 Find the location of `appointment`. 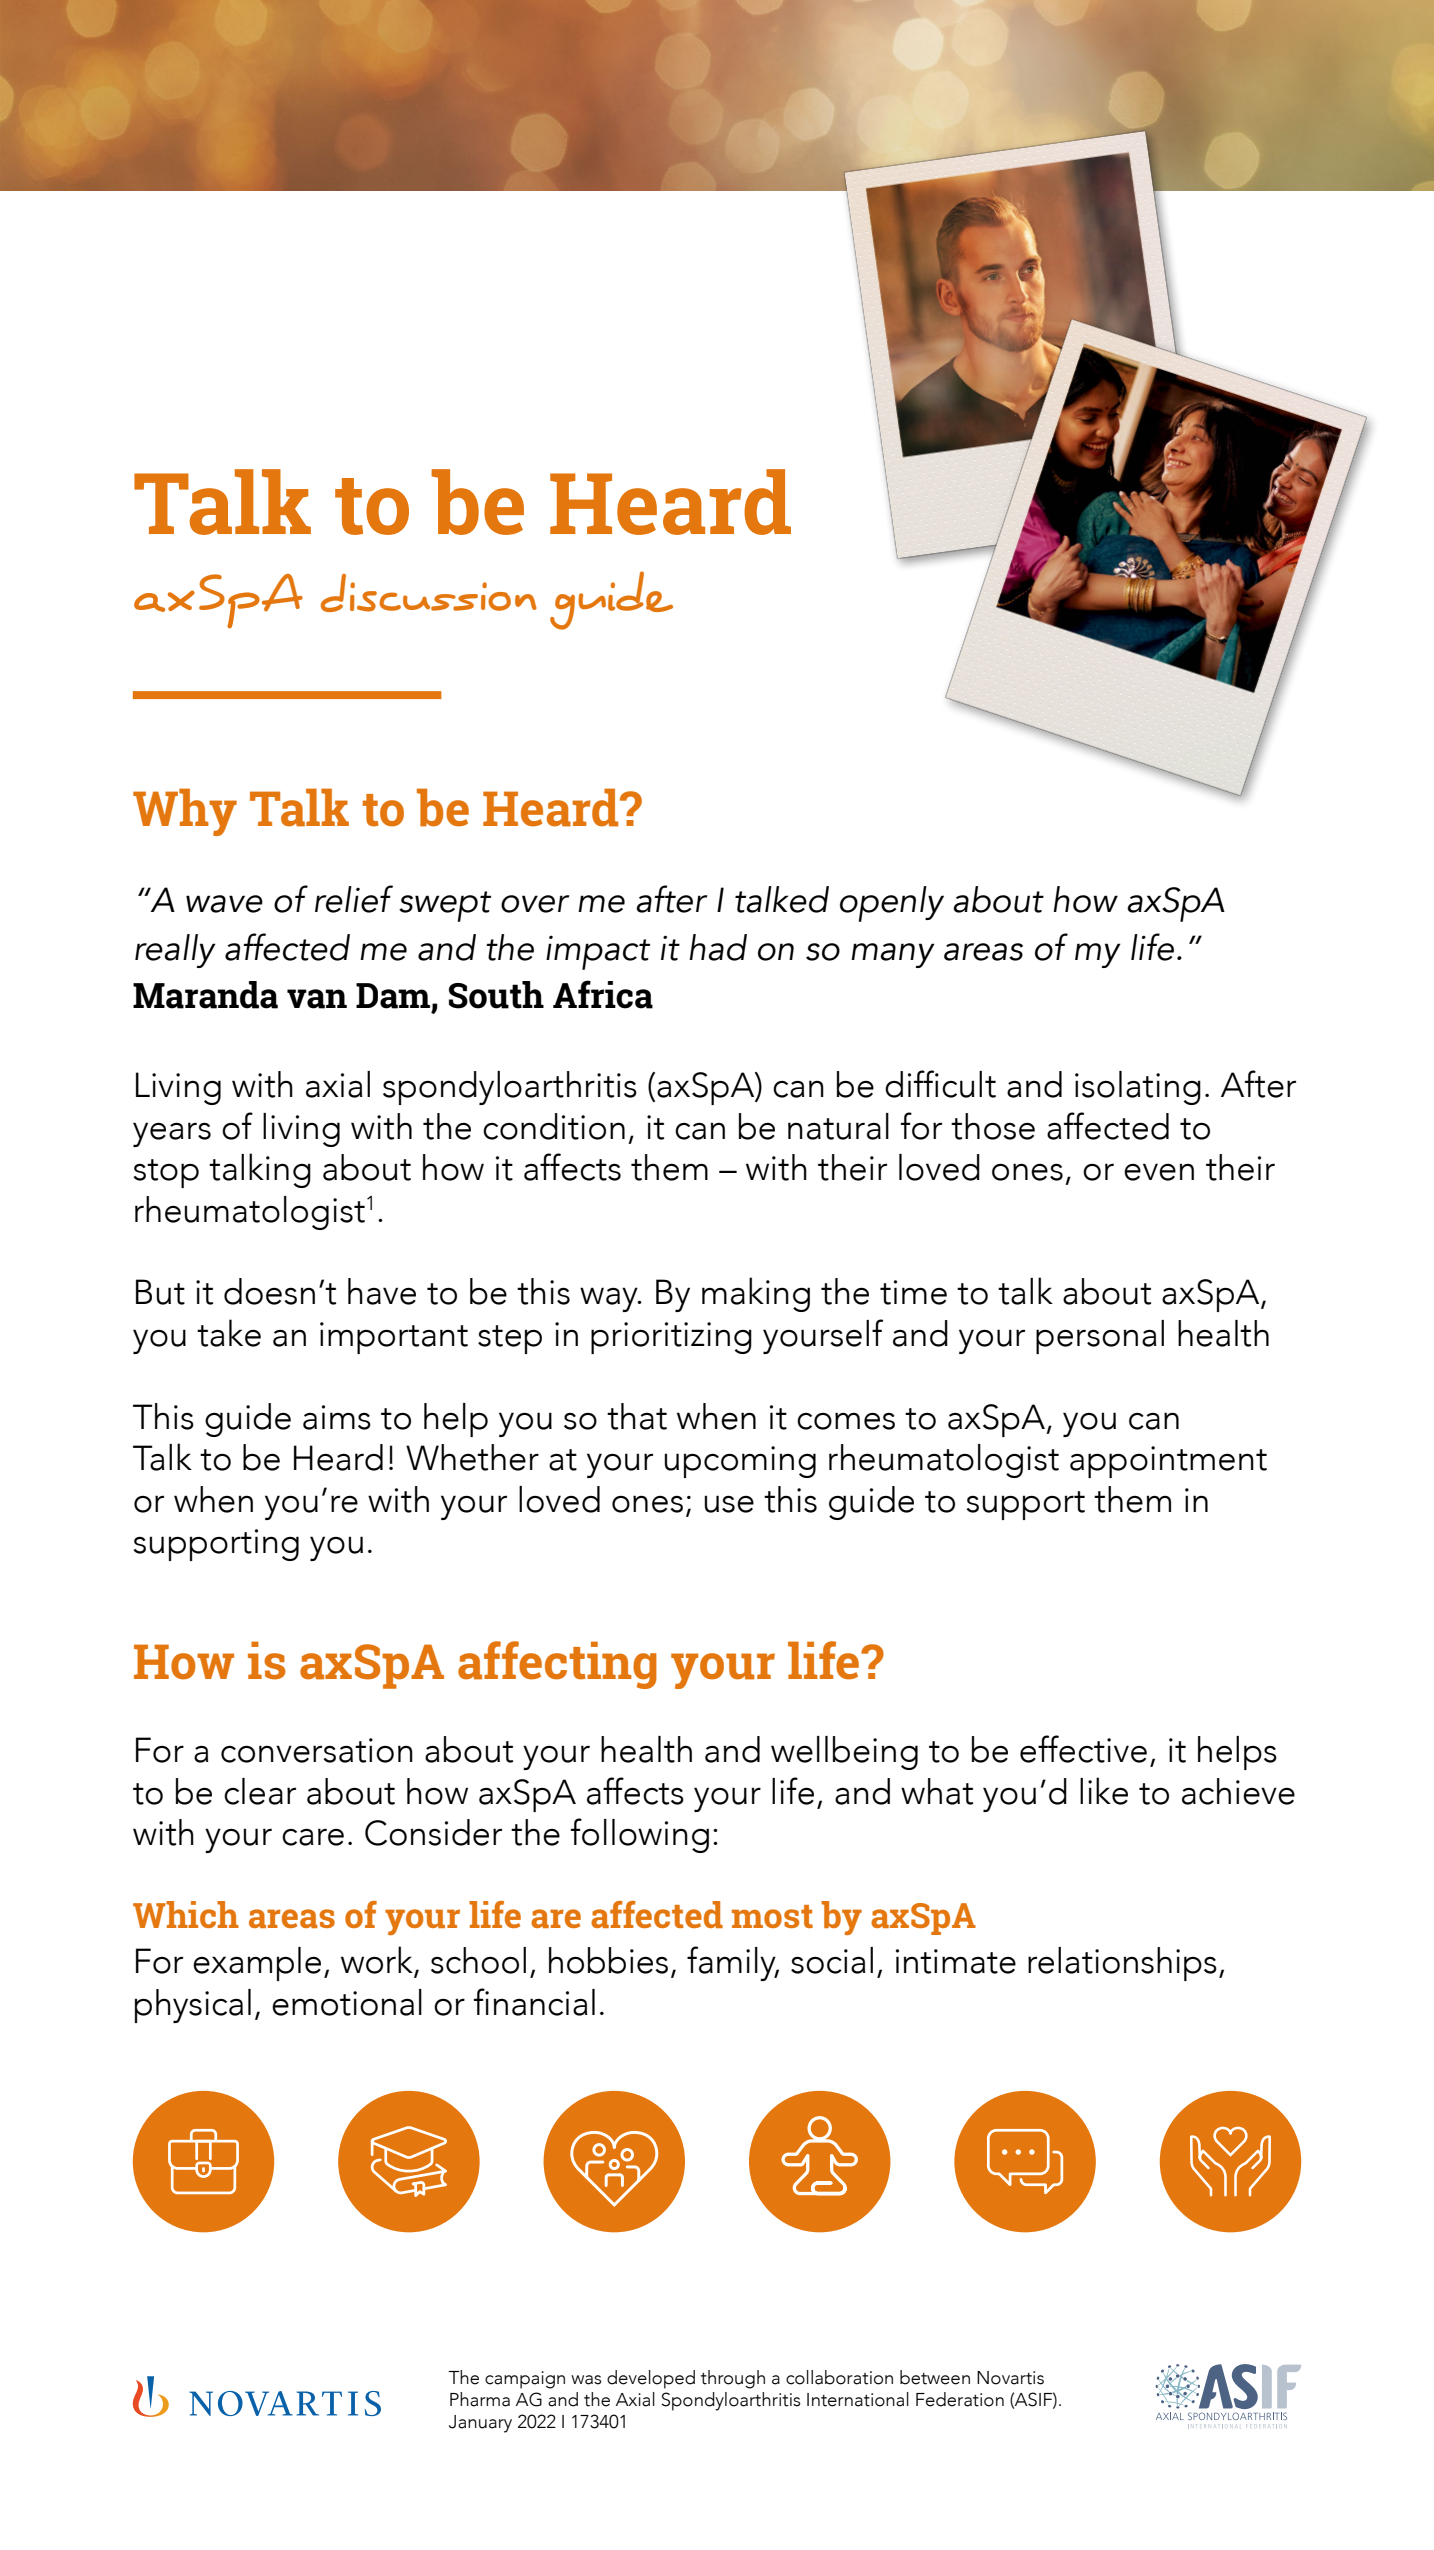

appointment is located at coordinates (1168, 1462).
